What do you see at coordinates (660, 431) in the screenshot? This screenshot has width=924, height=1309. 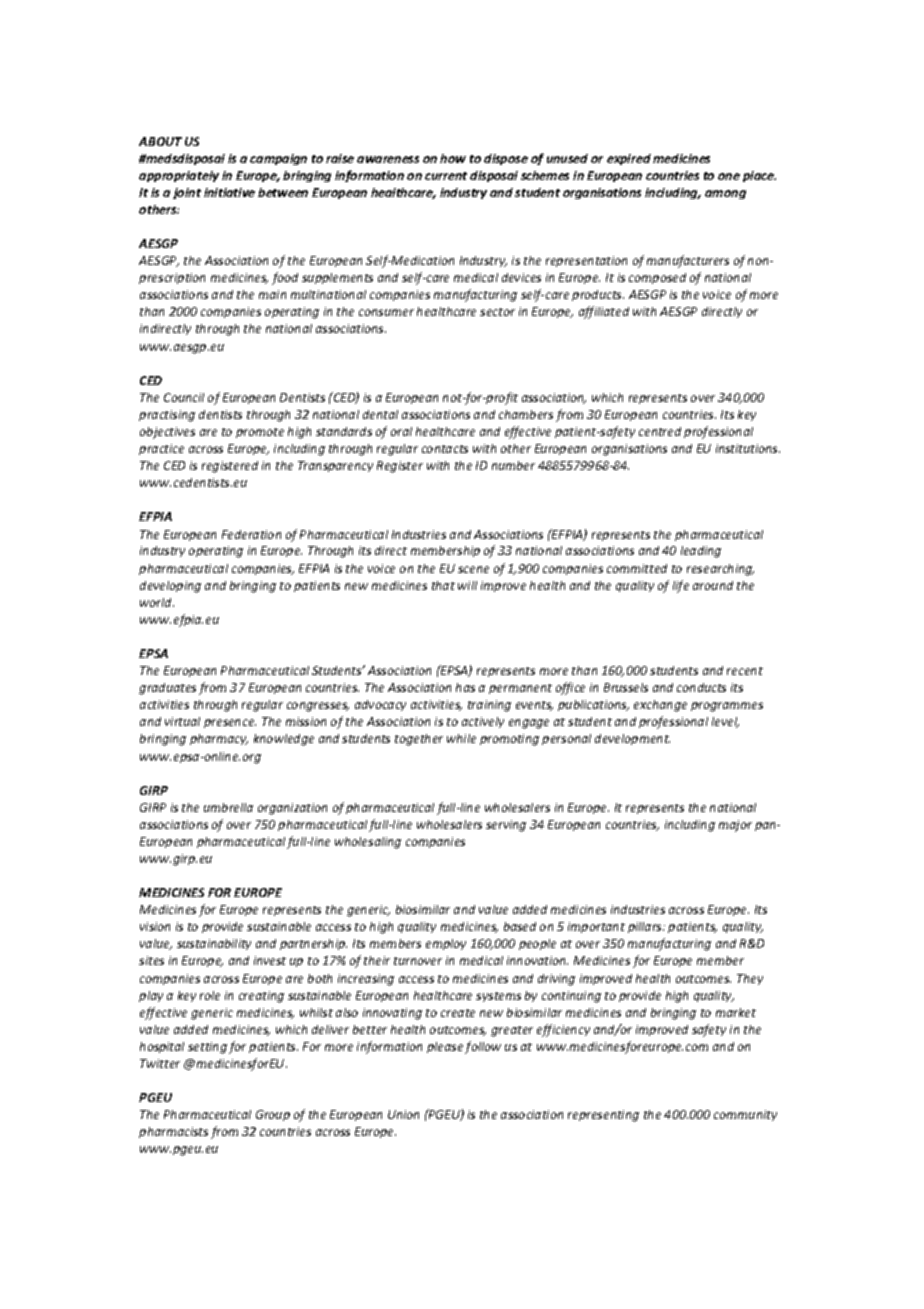 I see `centred` at bounding box center [660, 431].
